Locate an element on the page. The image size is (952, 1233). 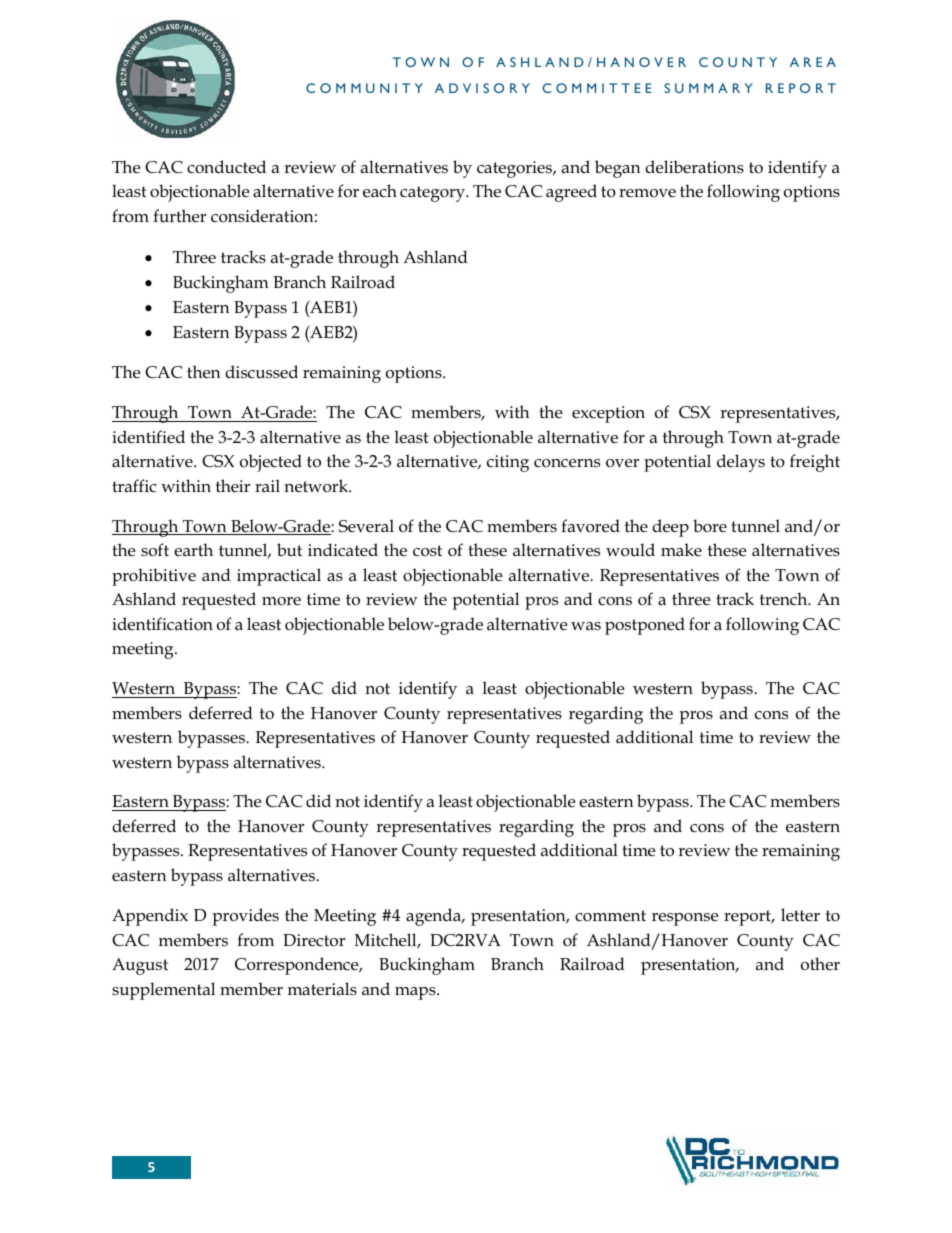
maps is located at coordinates (416, 993).
